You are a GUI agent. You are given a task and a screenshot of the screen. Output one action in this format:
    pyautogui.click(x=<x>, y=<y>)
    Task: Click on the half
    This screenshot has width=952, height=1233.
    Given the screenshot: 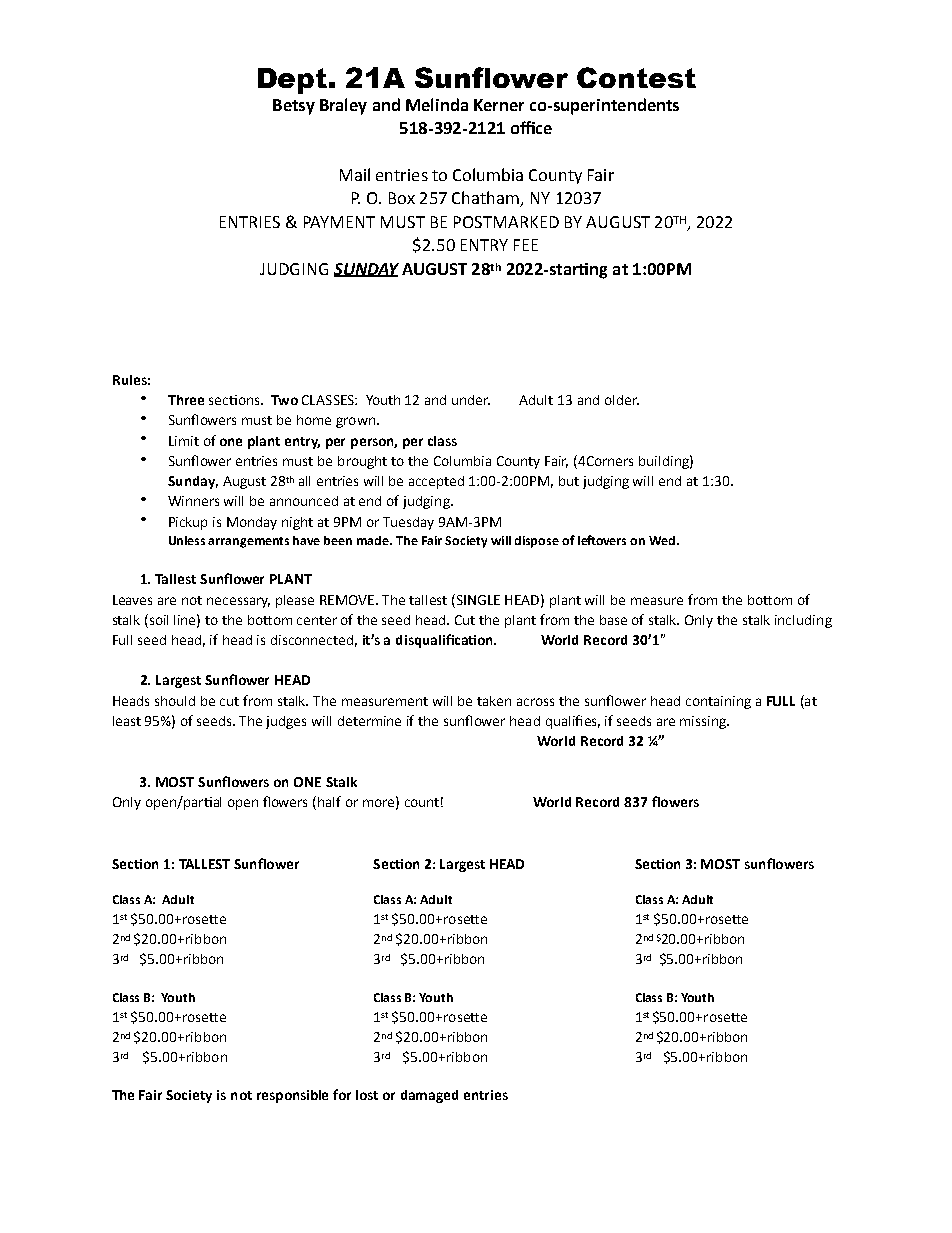 What is the action you would take?
    pyautogui.click(x=329, y=801)
